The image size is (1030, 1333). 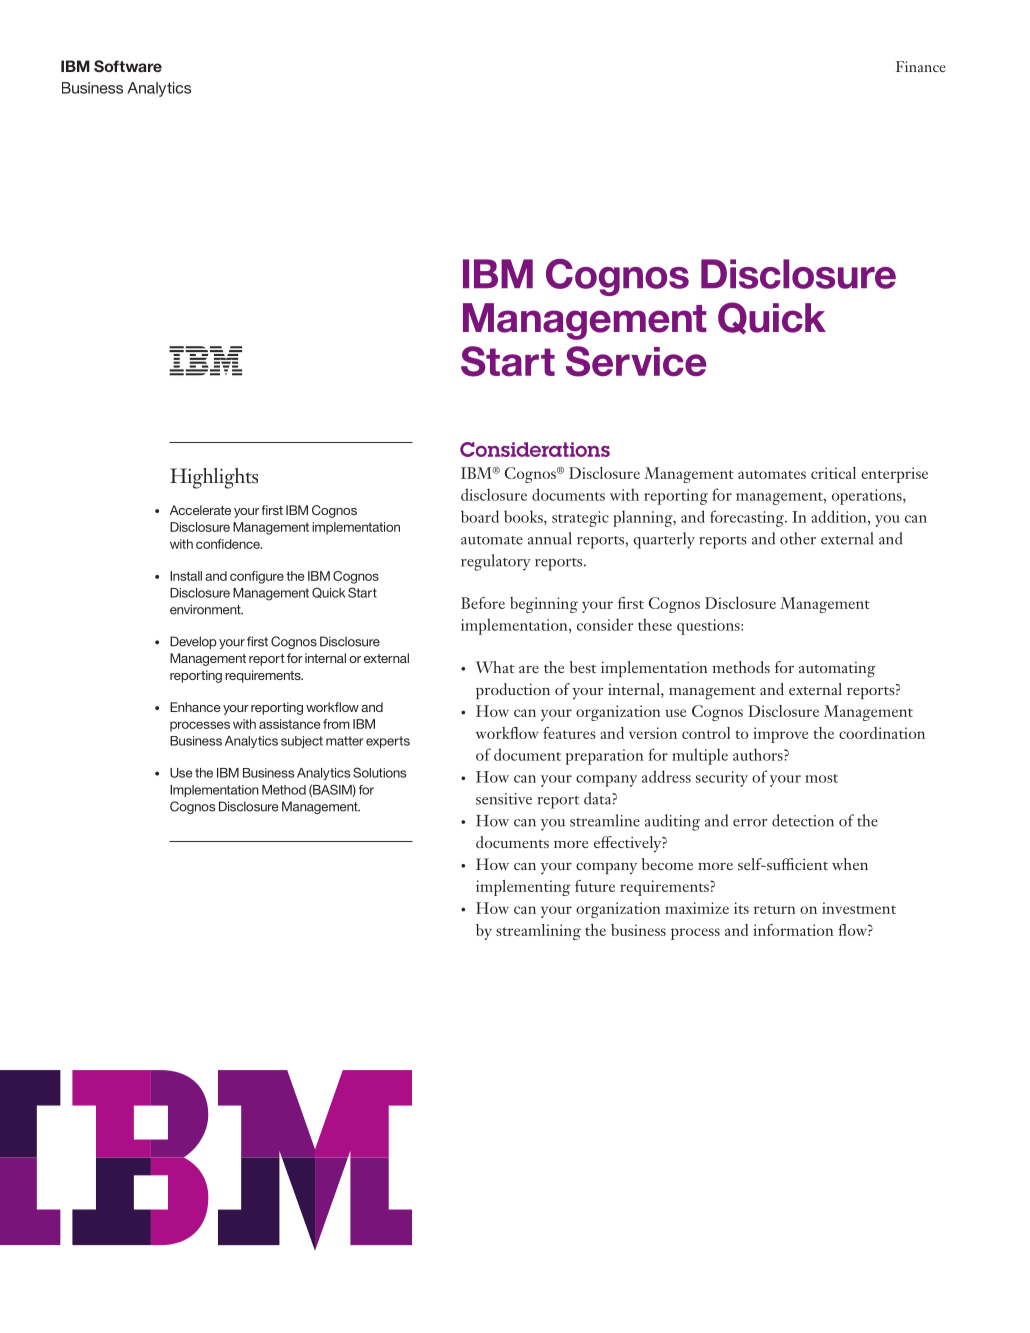 What do you see at coordinates (921, 66) in the page?
I see `Finance` at bounding box center [921, 66].
